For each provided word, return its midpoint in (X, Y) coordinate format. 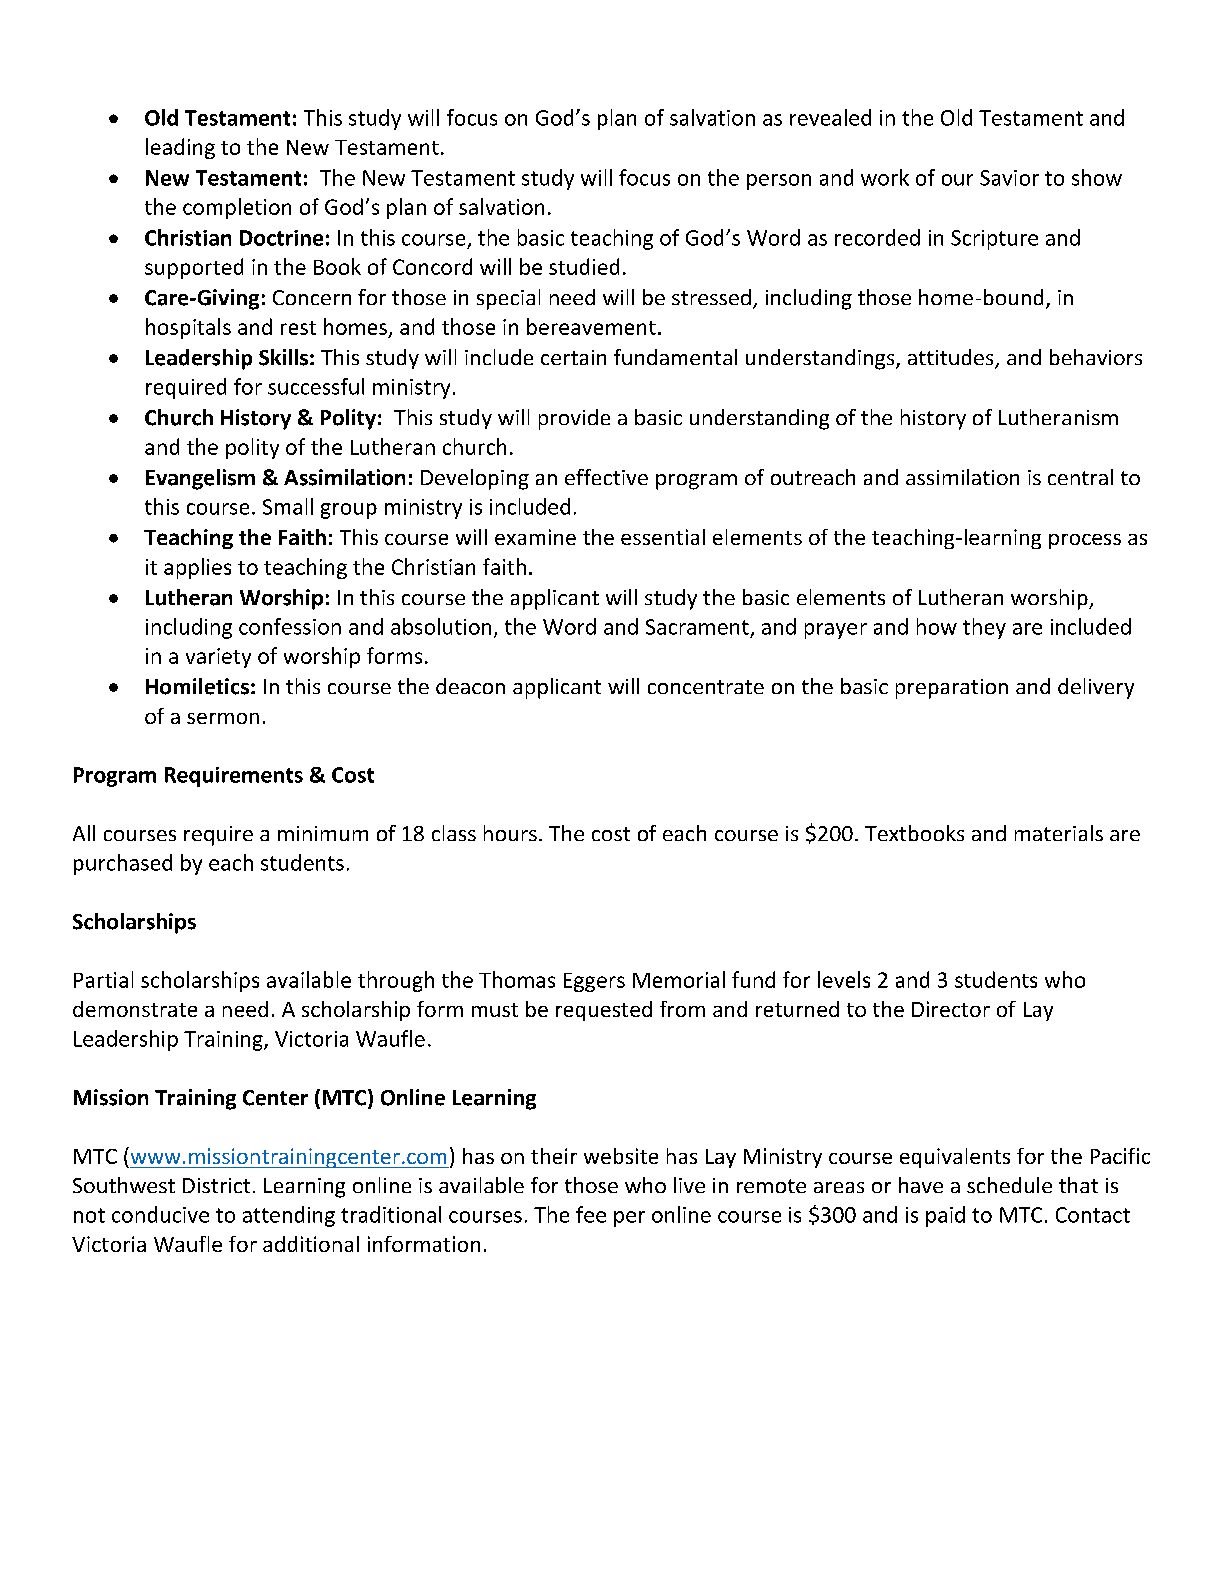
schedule (1009, 1185)
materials (1059, 833)
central (1080, 477)
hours (510, 833)
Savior (1009, 178)
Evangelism (200, 479)
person (779, 182)
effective (606, 477)
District (216, 1185)
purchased (123, 864)
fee (591, 1214)
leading (180, 148)
